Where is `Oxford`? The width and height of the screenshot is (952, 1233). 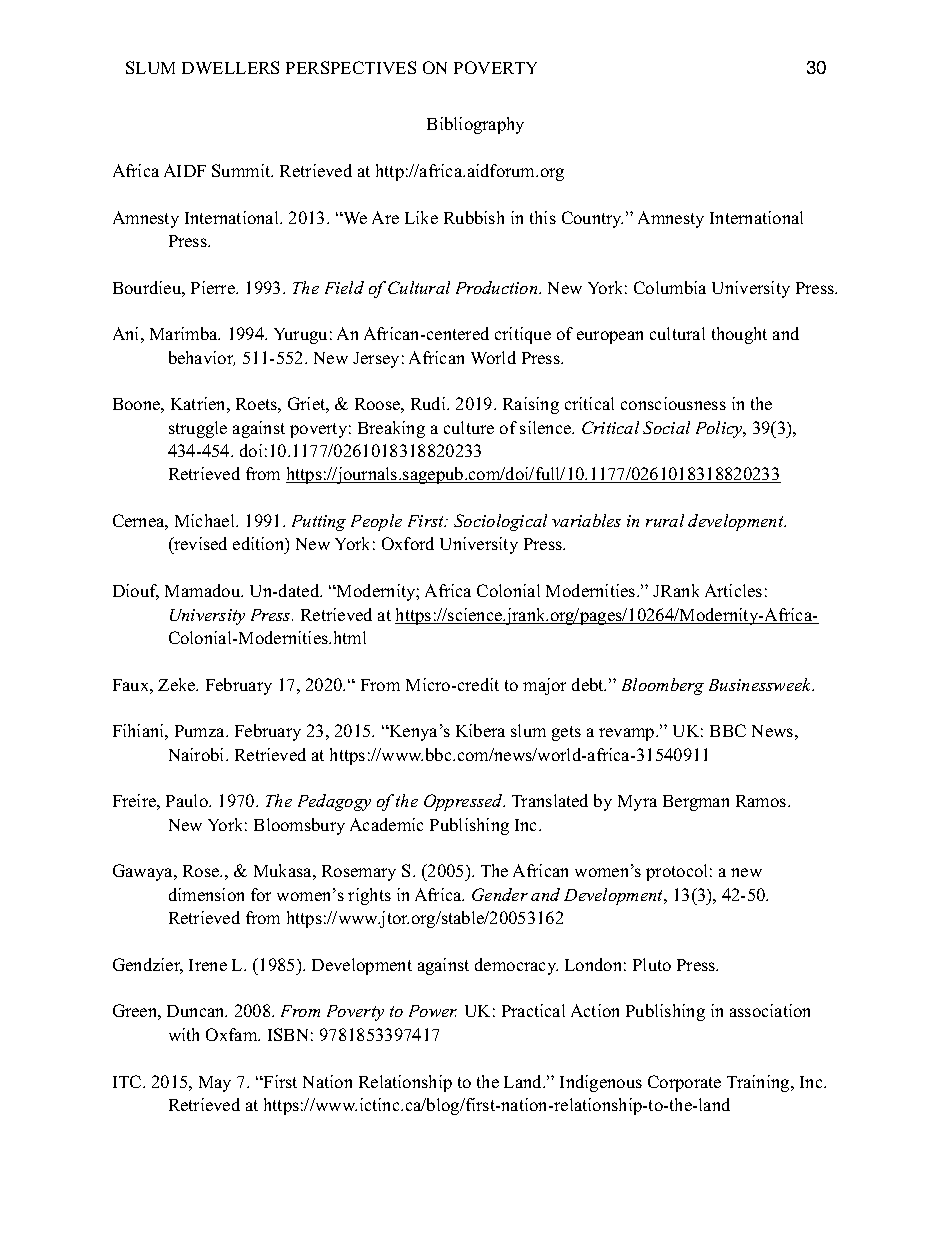
Oxford is located at coordinates (408, 543).
